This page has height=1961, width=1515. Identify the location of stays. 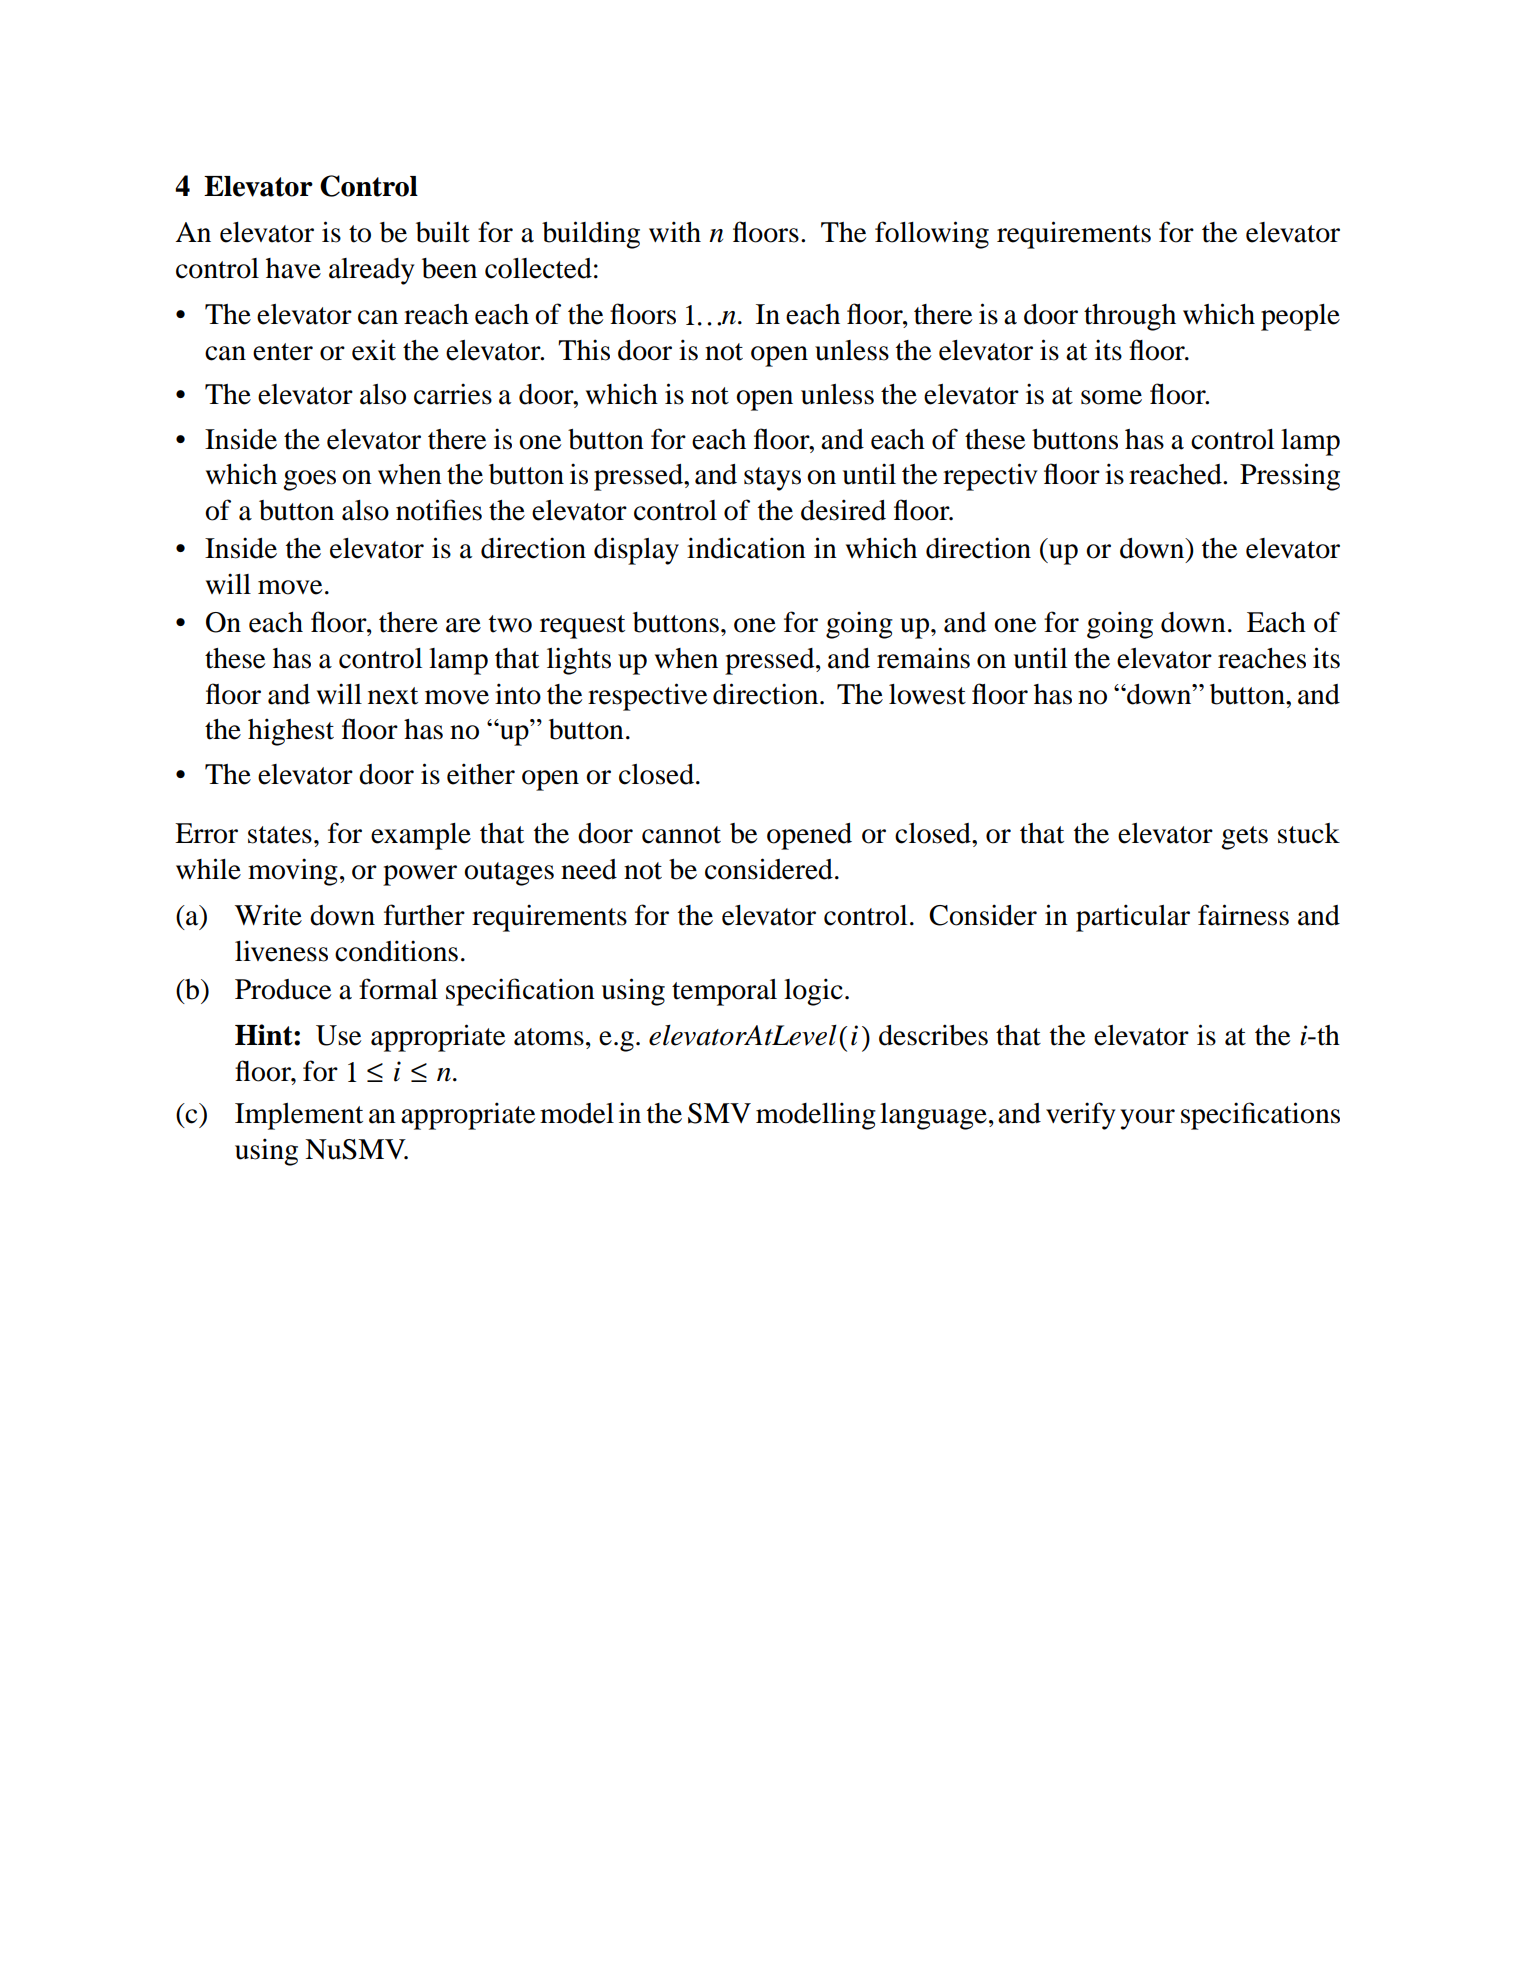
(772, 479).
